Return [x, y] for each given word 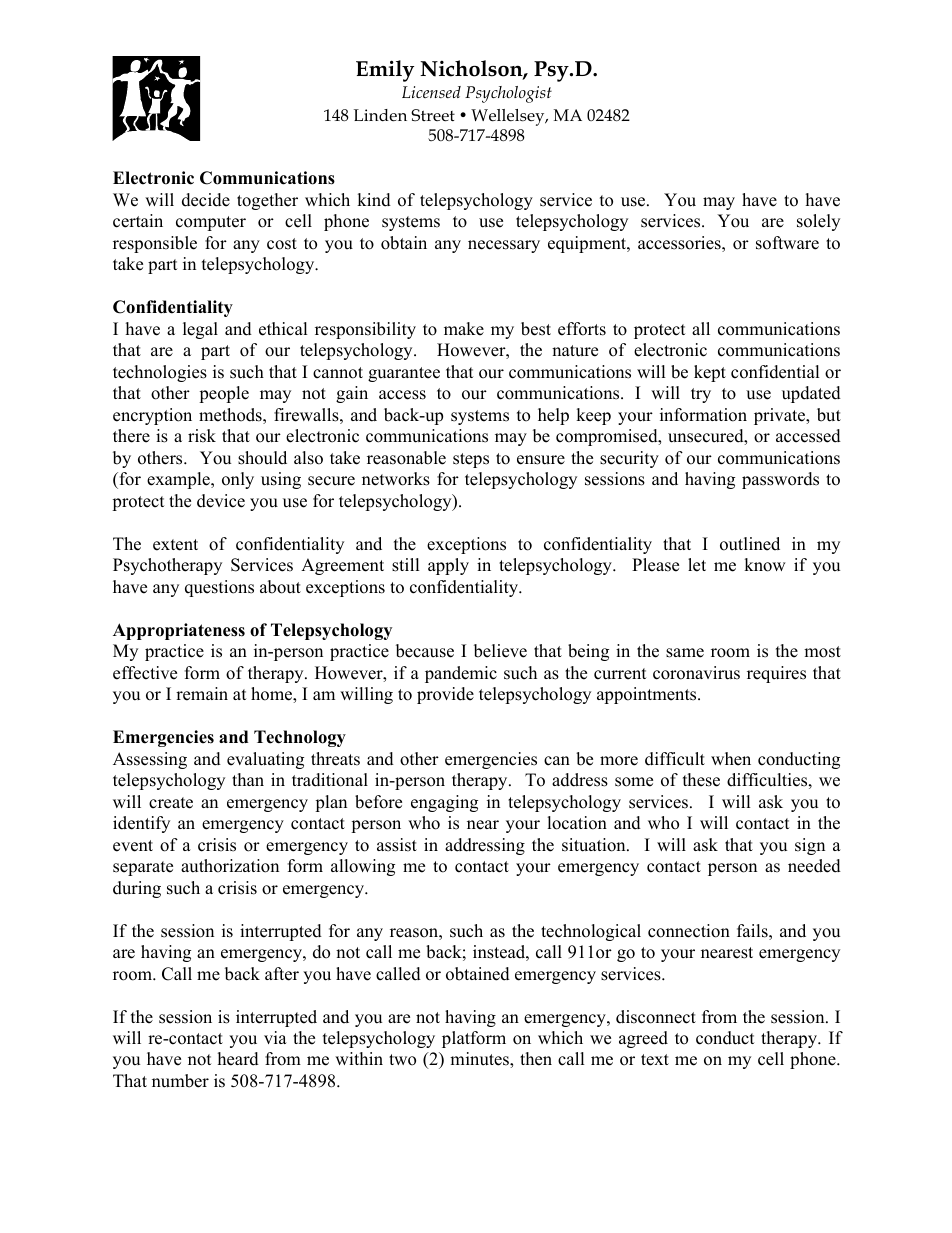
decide [206, 200]
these [701, 780]
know [765, 565]
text [655, 1060]
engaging [444, 803]
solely [818, 222]
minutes [480, 1060]
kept [710, 373]
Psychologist [508, 94]
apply [448, 566]
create [171, 803]
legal [200, 330]
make [464, 329]
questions [219, 588]
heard [238, 1059]
